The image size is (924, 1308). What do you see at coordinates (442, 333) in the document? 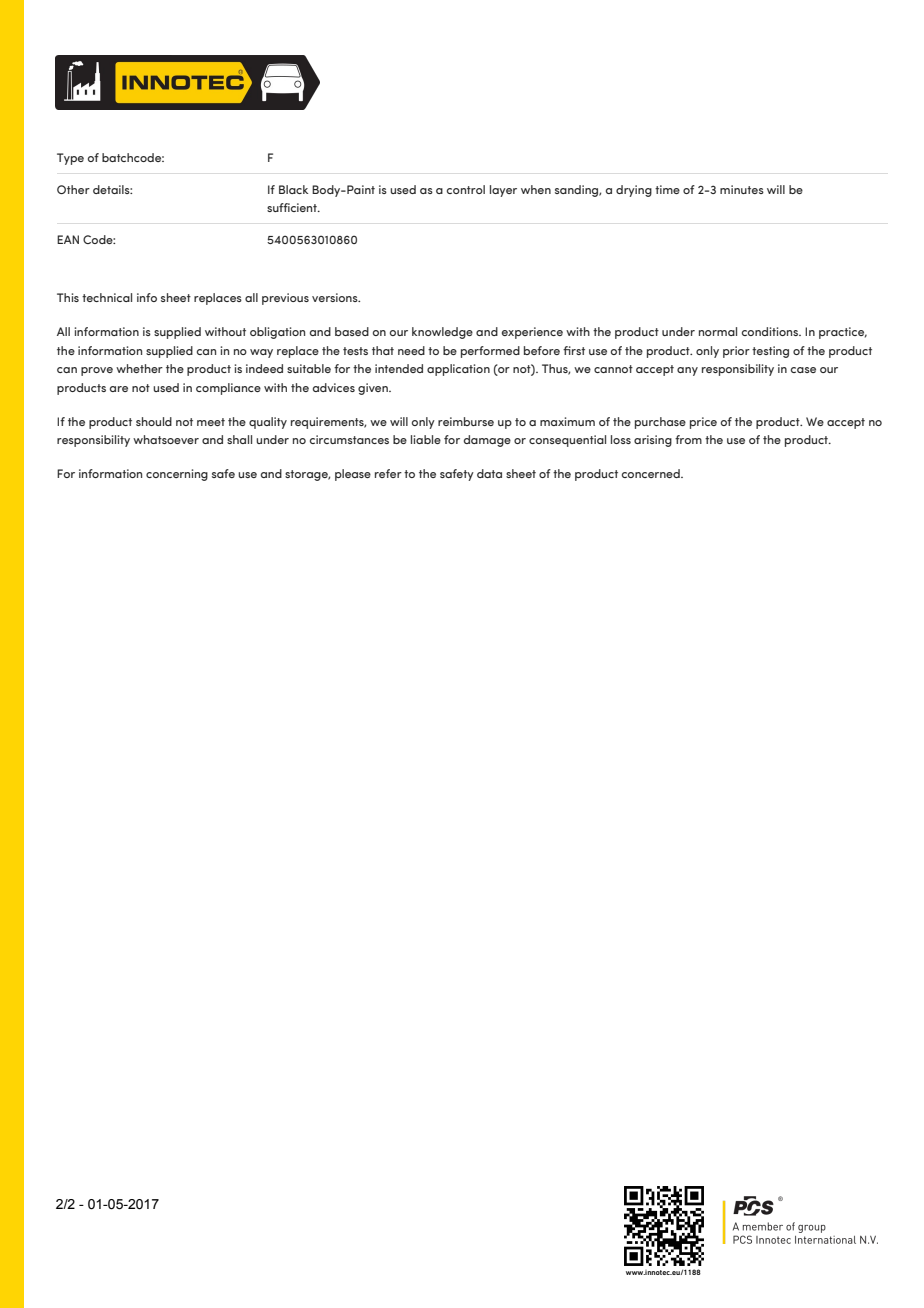
I see `knowledge` at bounding box center [442, 333].
